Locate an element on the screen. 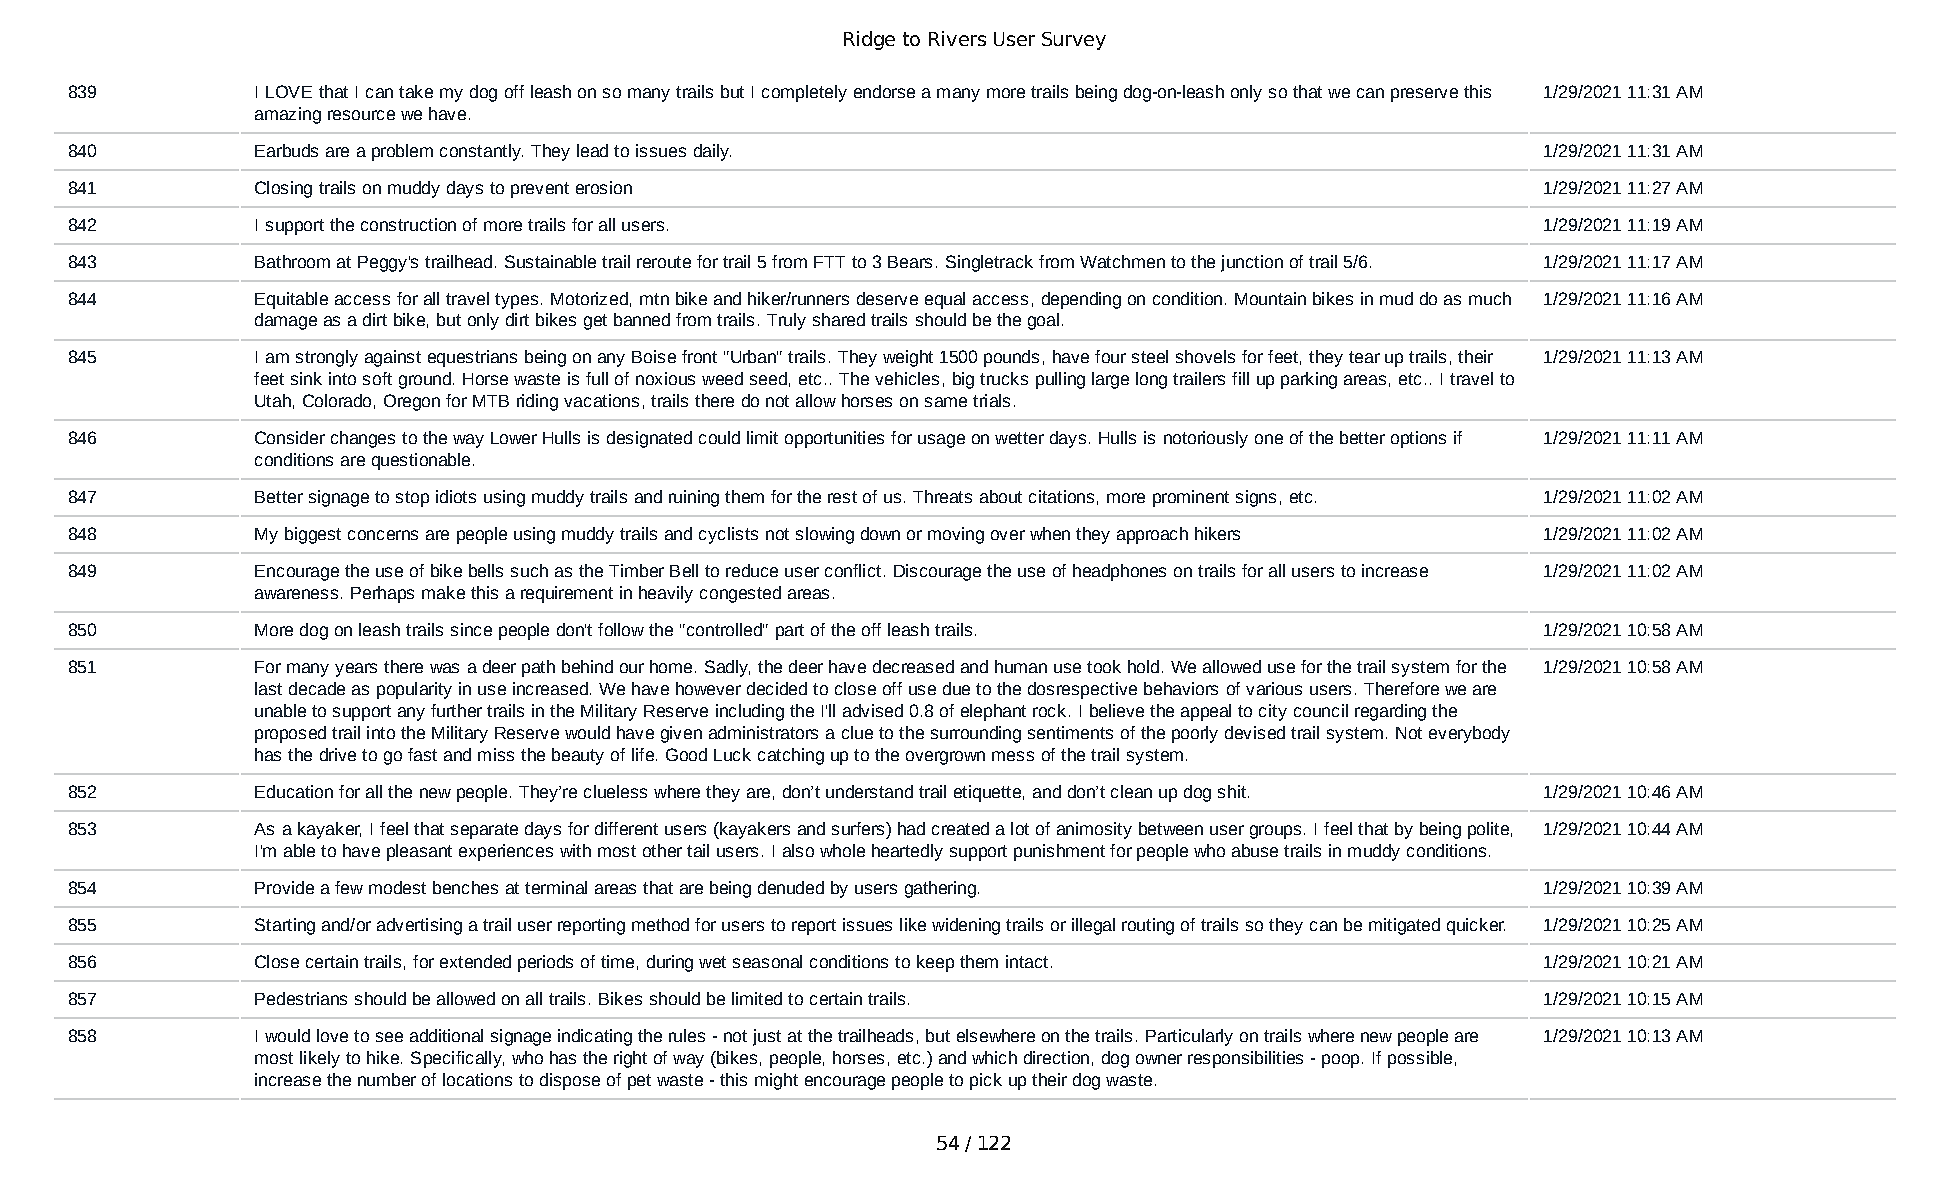  Mountain is located at coordinates (1270, 298).
